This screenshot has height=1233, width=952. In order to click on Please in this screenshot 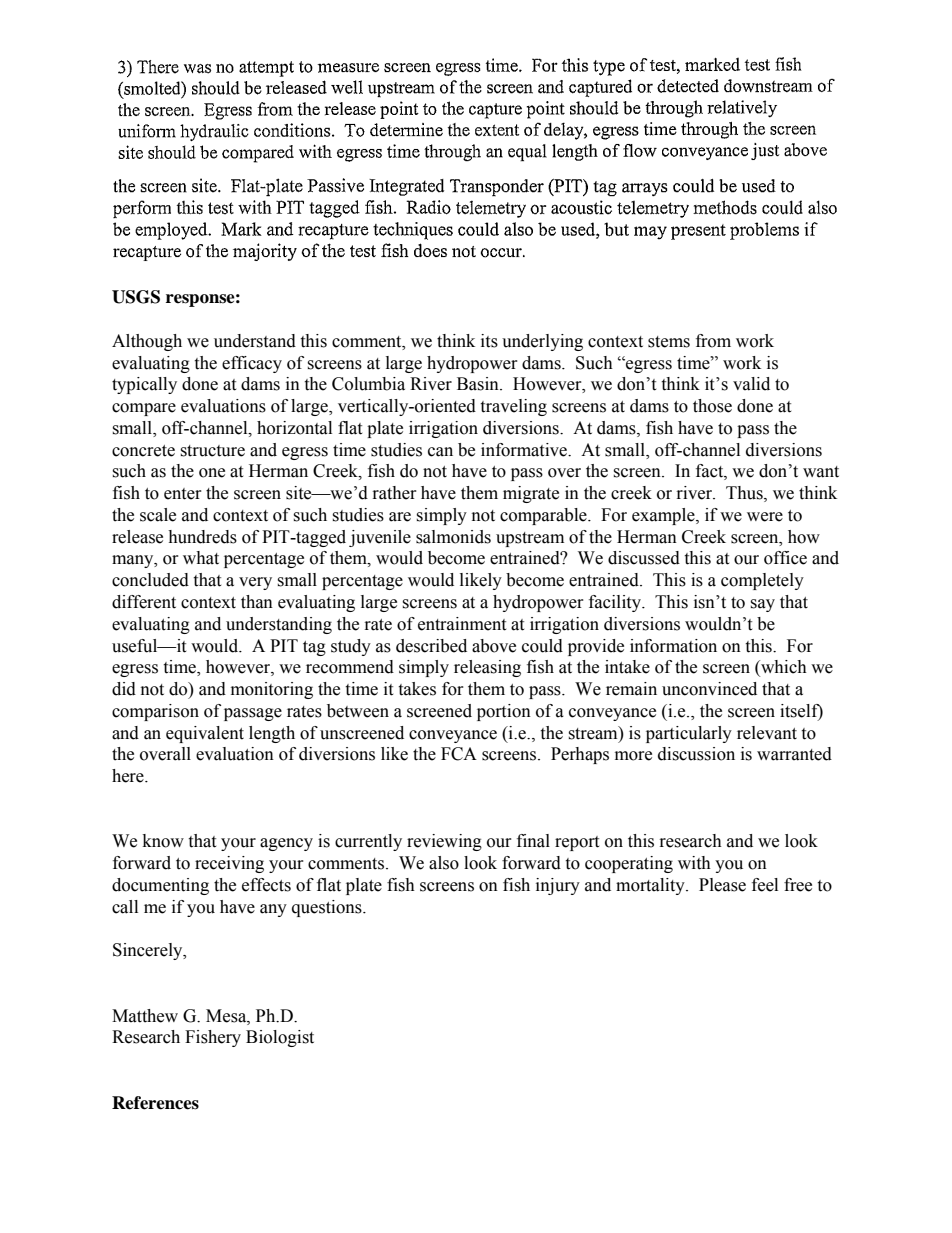, I will do `click(722, 885)`.
